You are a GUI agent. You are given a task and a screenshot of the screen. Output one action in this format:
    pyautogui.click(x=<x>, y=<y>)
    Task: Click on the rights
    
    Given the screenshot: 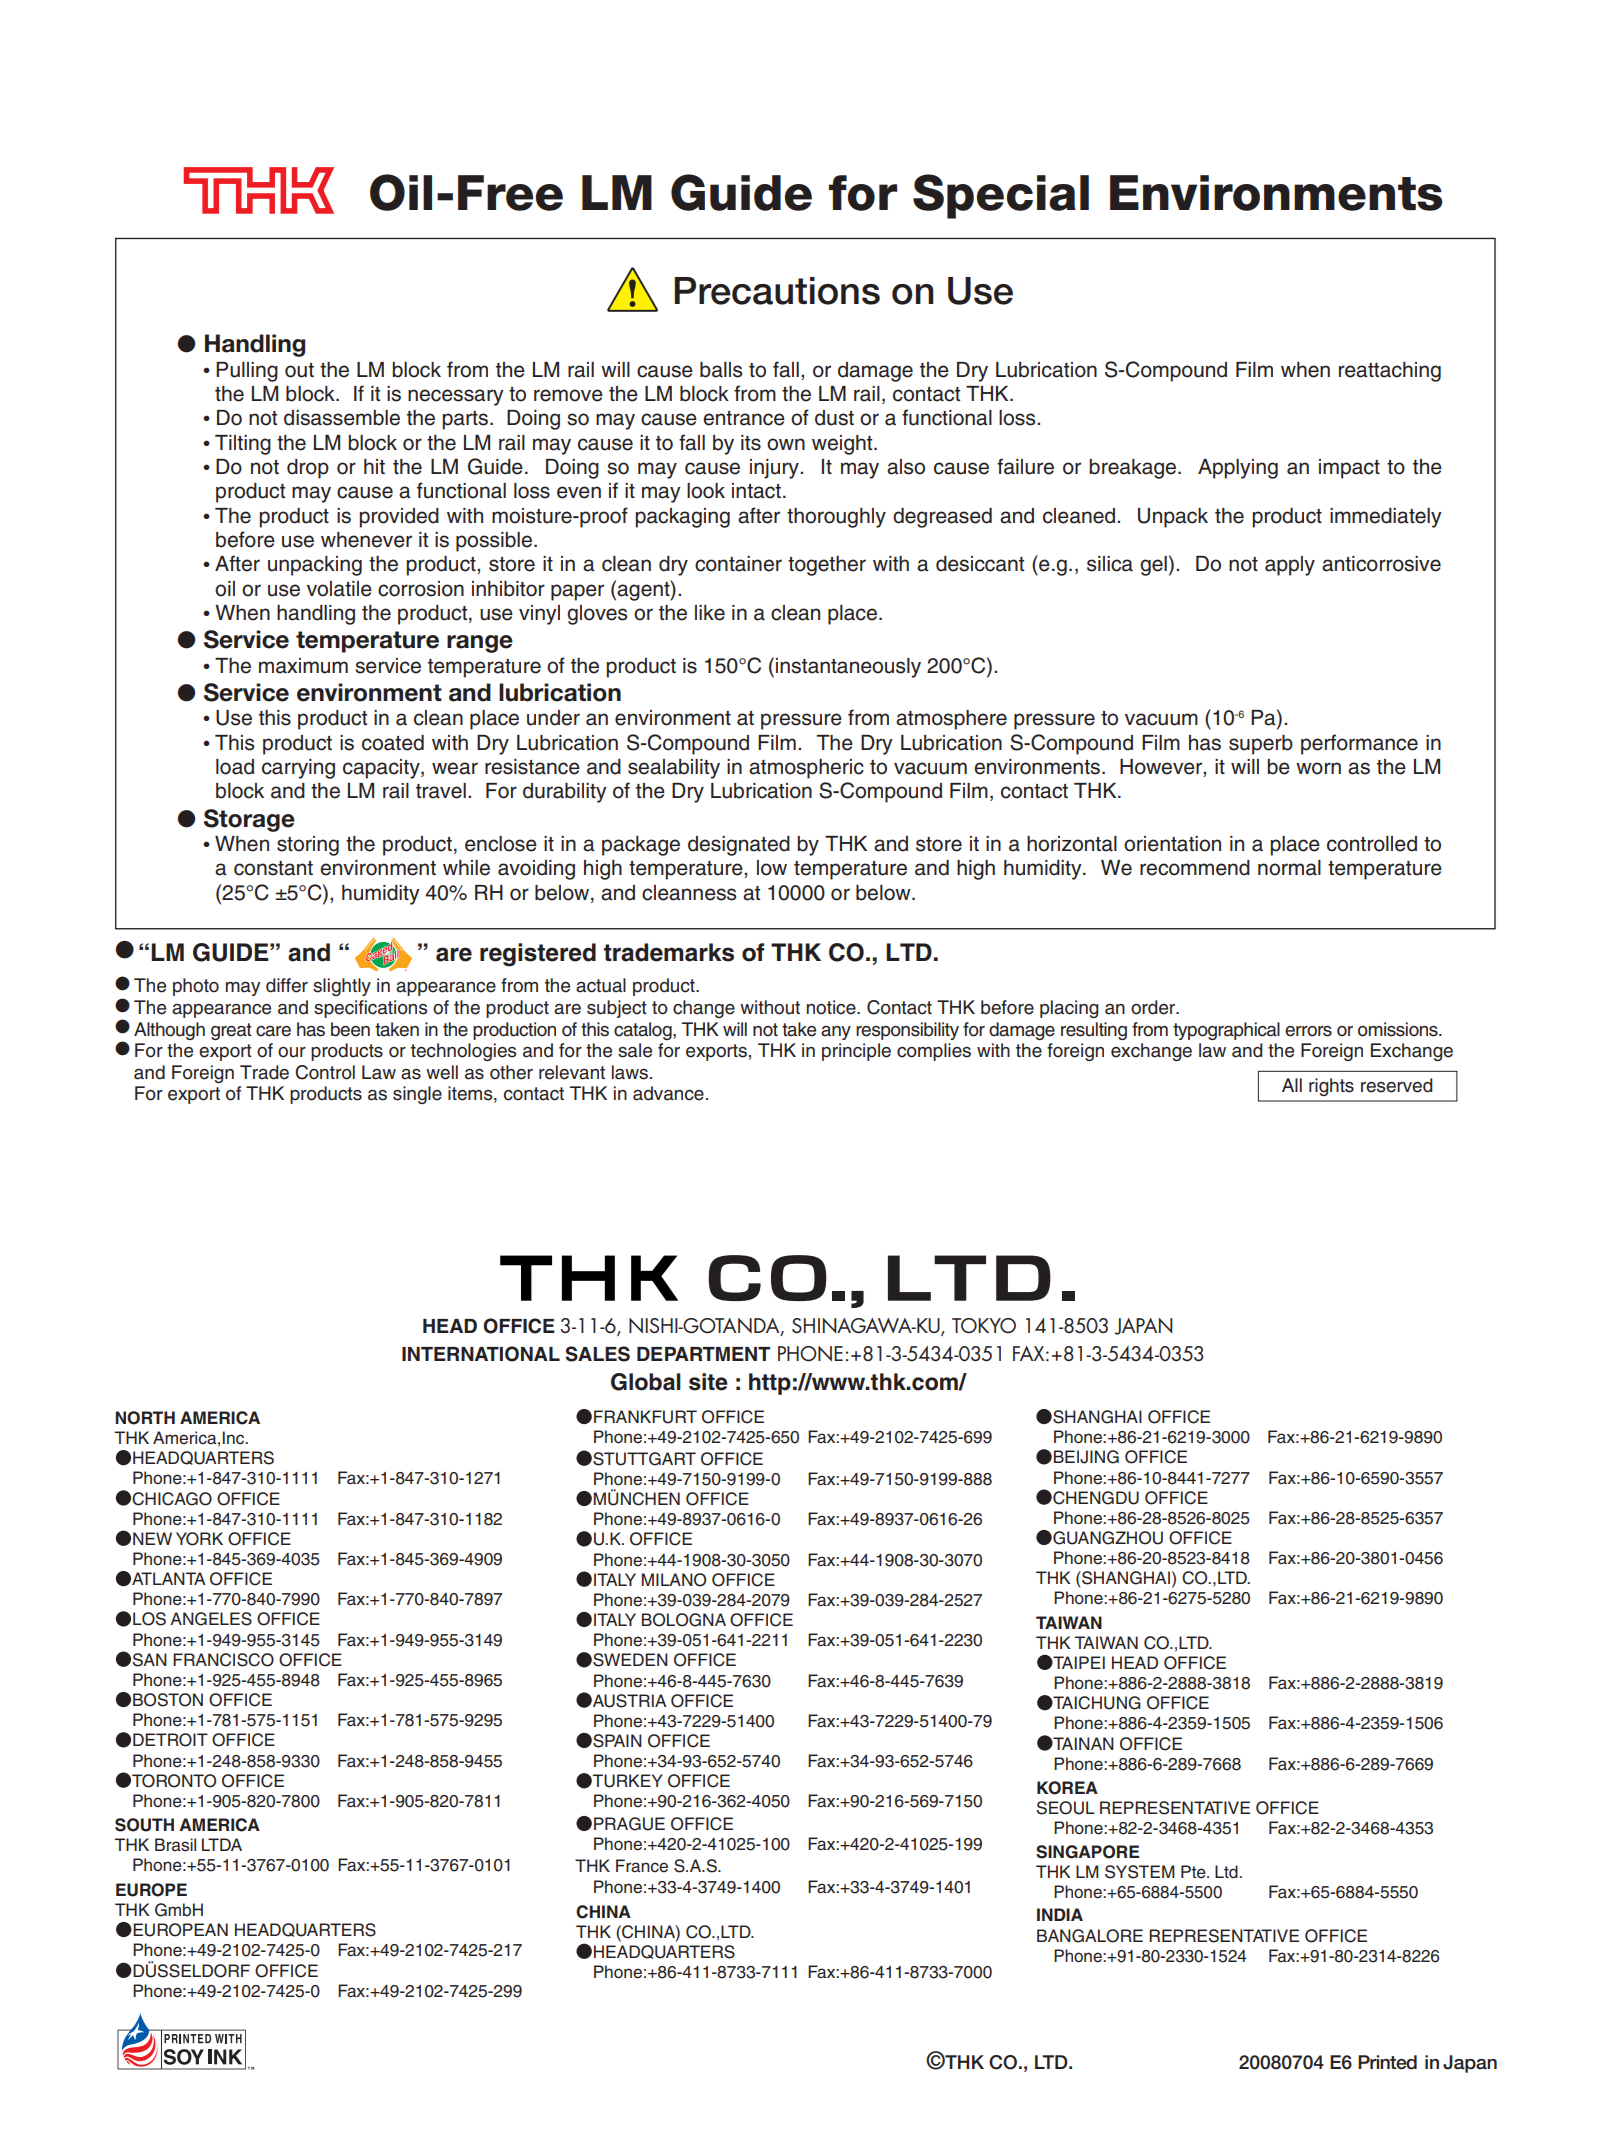 What is the action you would take?
    pyautogui.click(x=1331, y=1087)
